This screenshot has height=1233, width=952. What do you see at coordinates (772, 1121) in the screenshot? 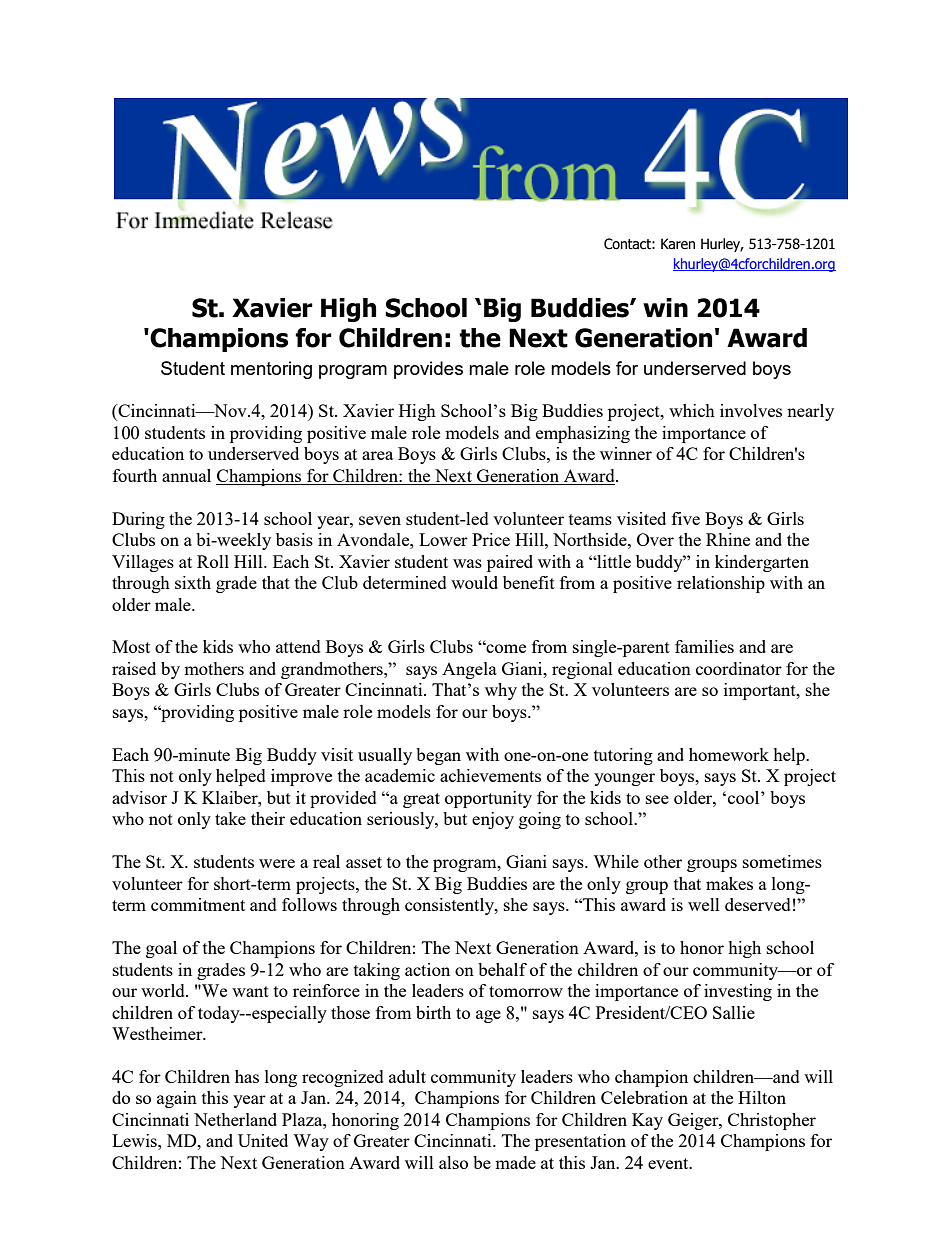
I see `Christopher` at bounding box center [772, 1121].
